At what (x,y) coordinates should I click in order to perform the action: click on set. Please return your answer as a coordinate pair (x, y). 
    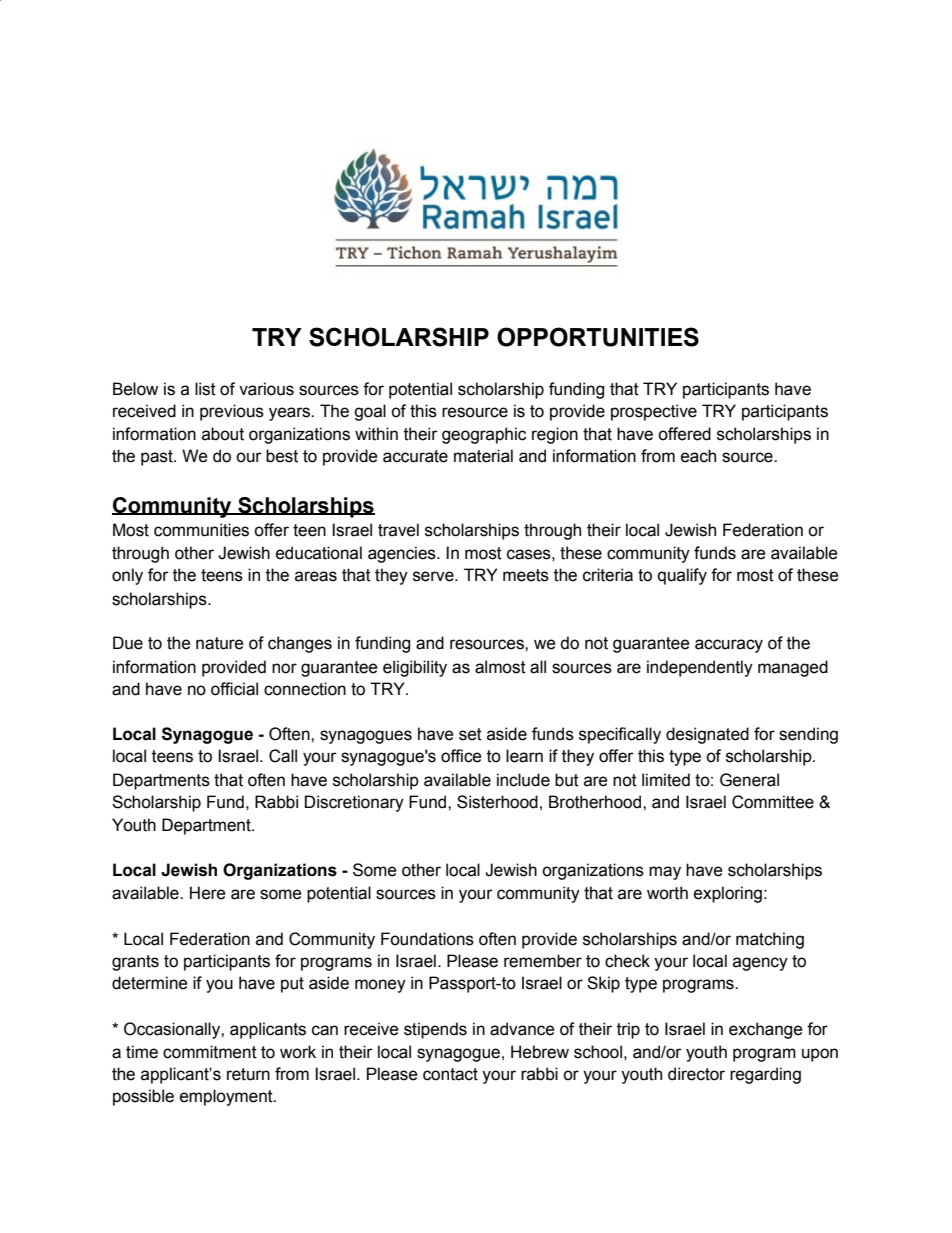
    Looking at the image, I should click on (470, 734).
